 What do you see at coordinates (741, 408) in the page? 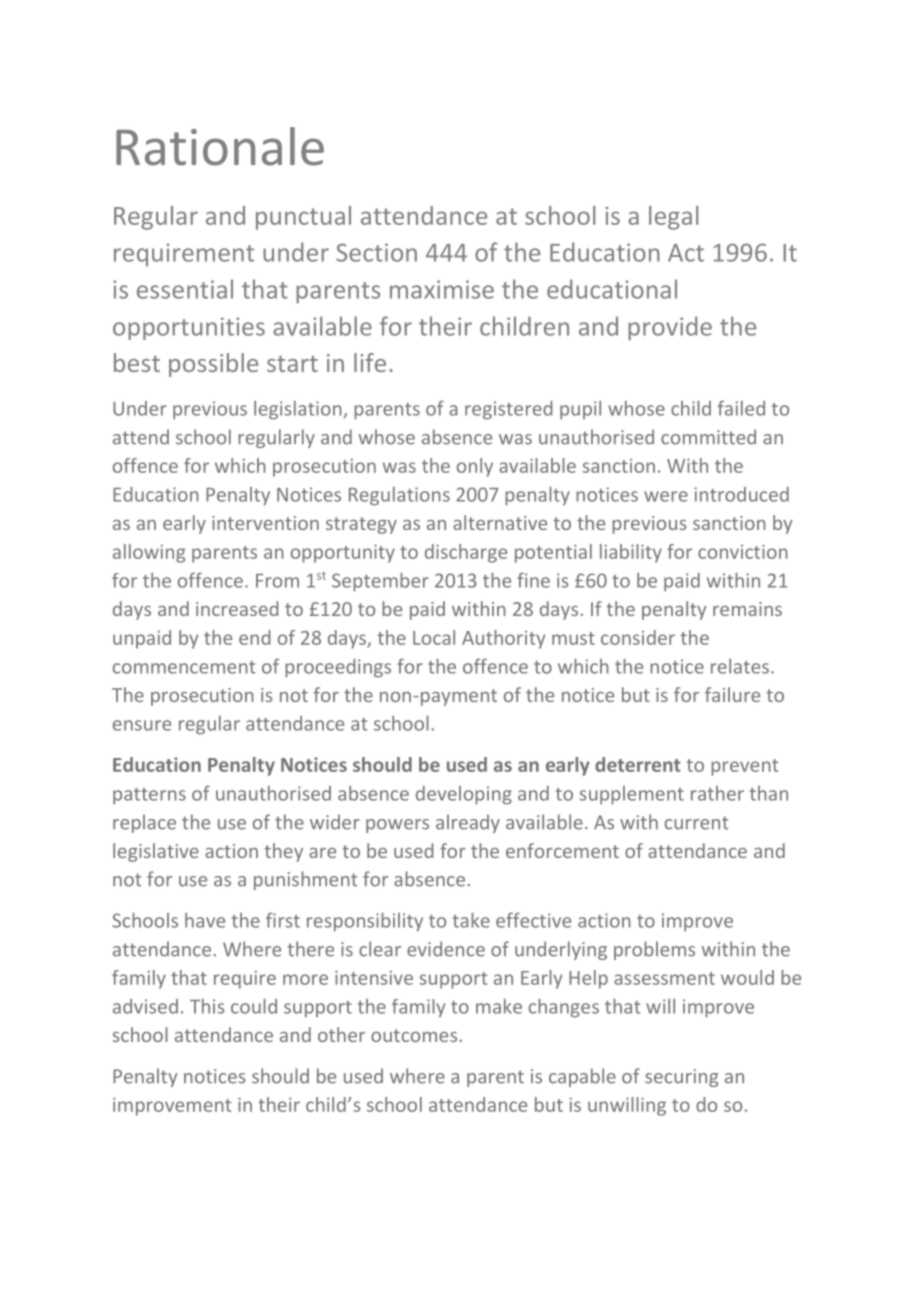
I see `failed` at bounding box center [741, 408].
